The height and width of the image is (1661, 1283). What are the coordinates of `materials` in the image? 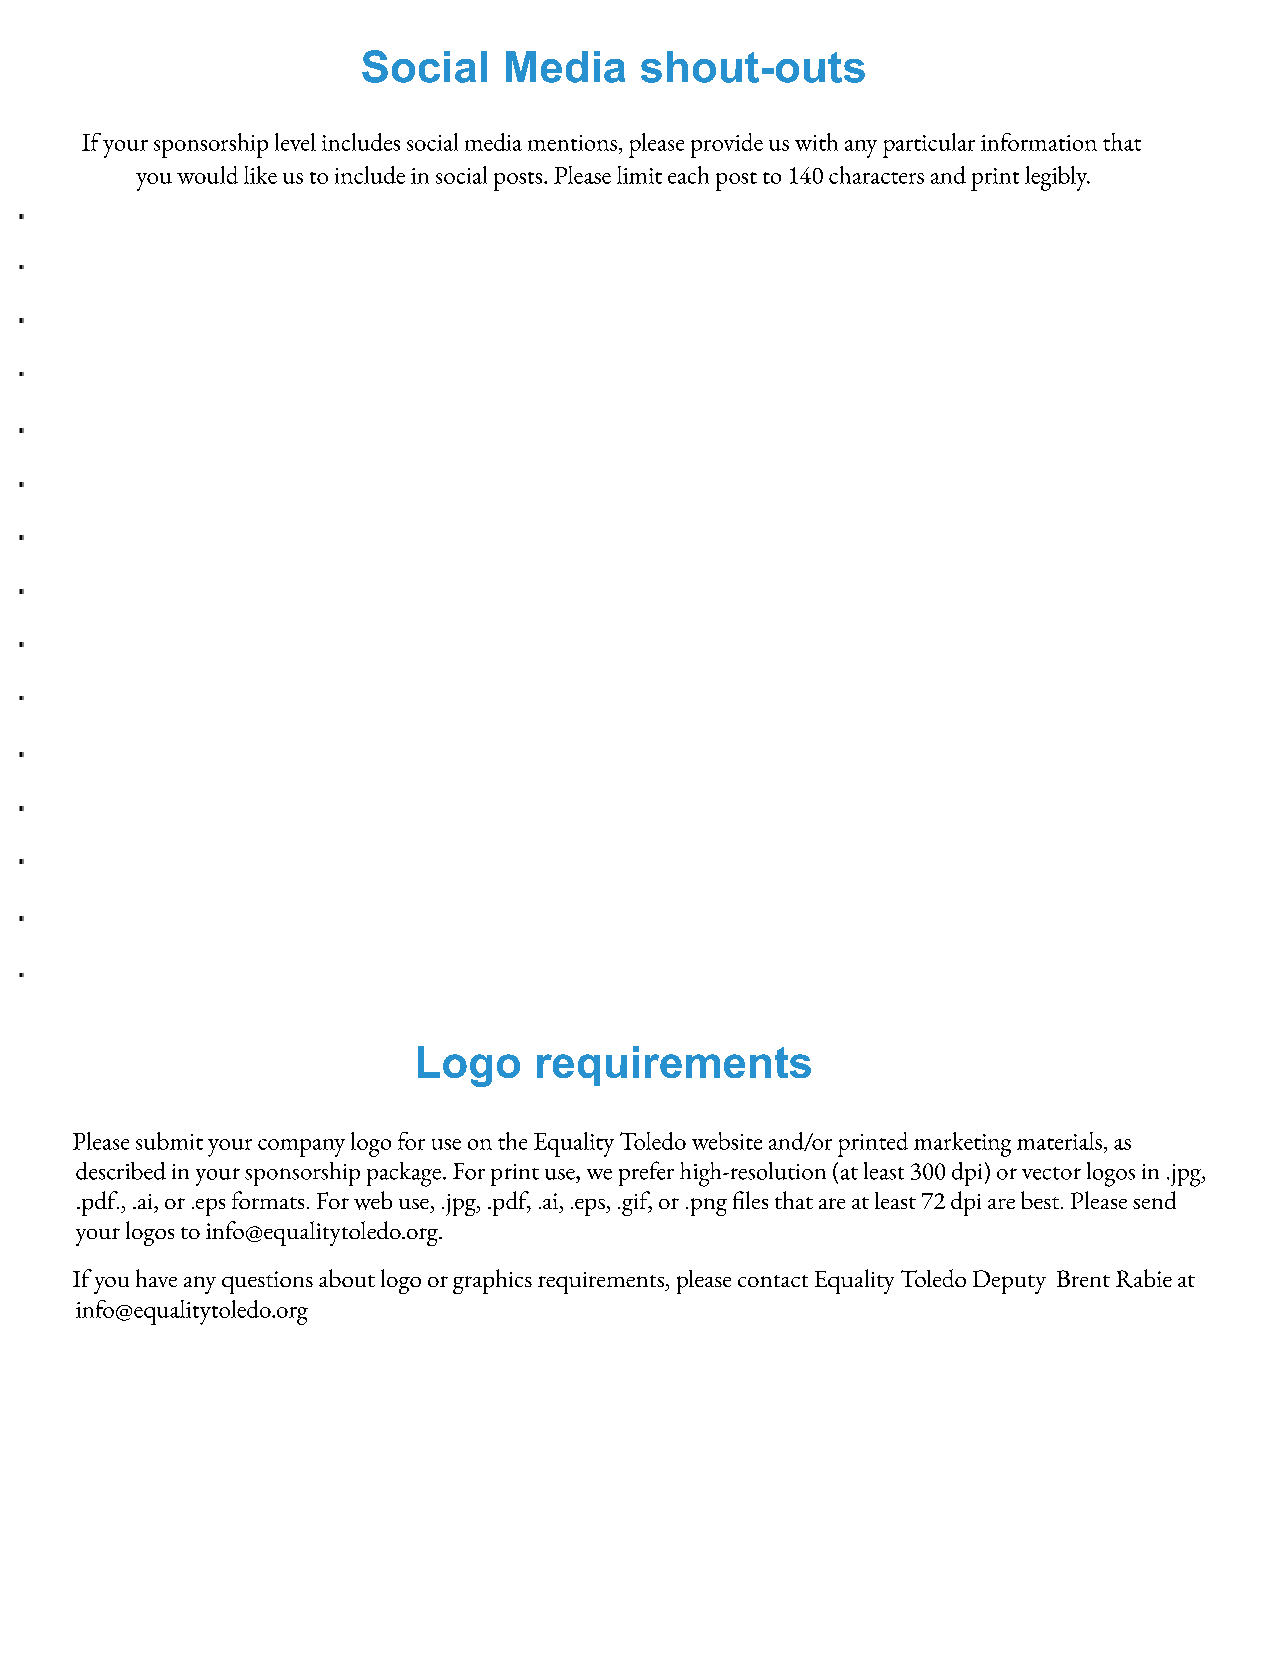 It's located at (1059, 1141).
